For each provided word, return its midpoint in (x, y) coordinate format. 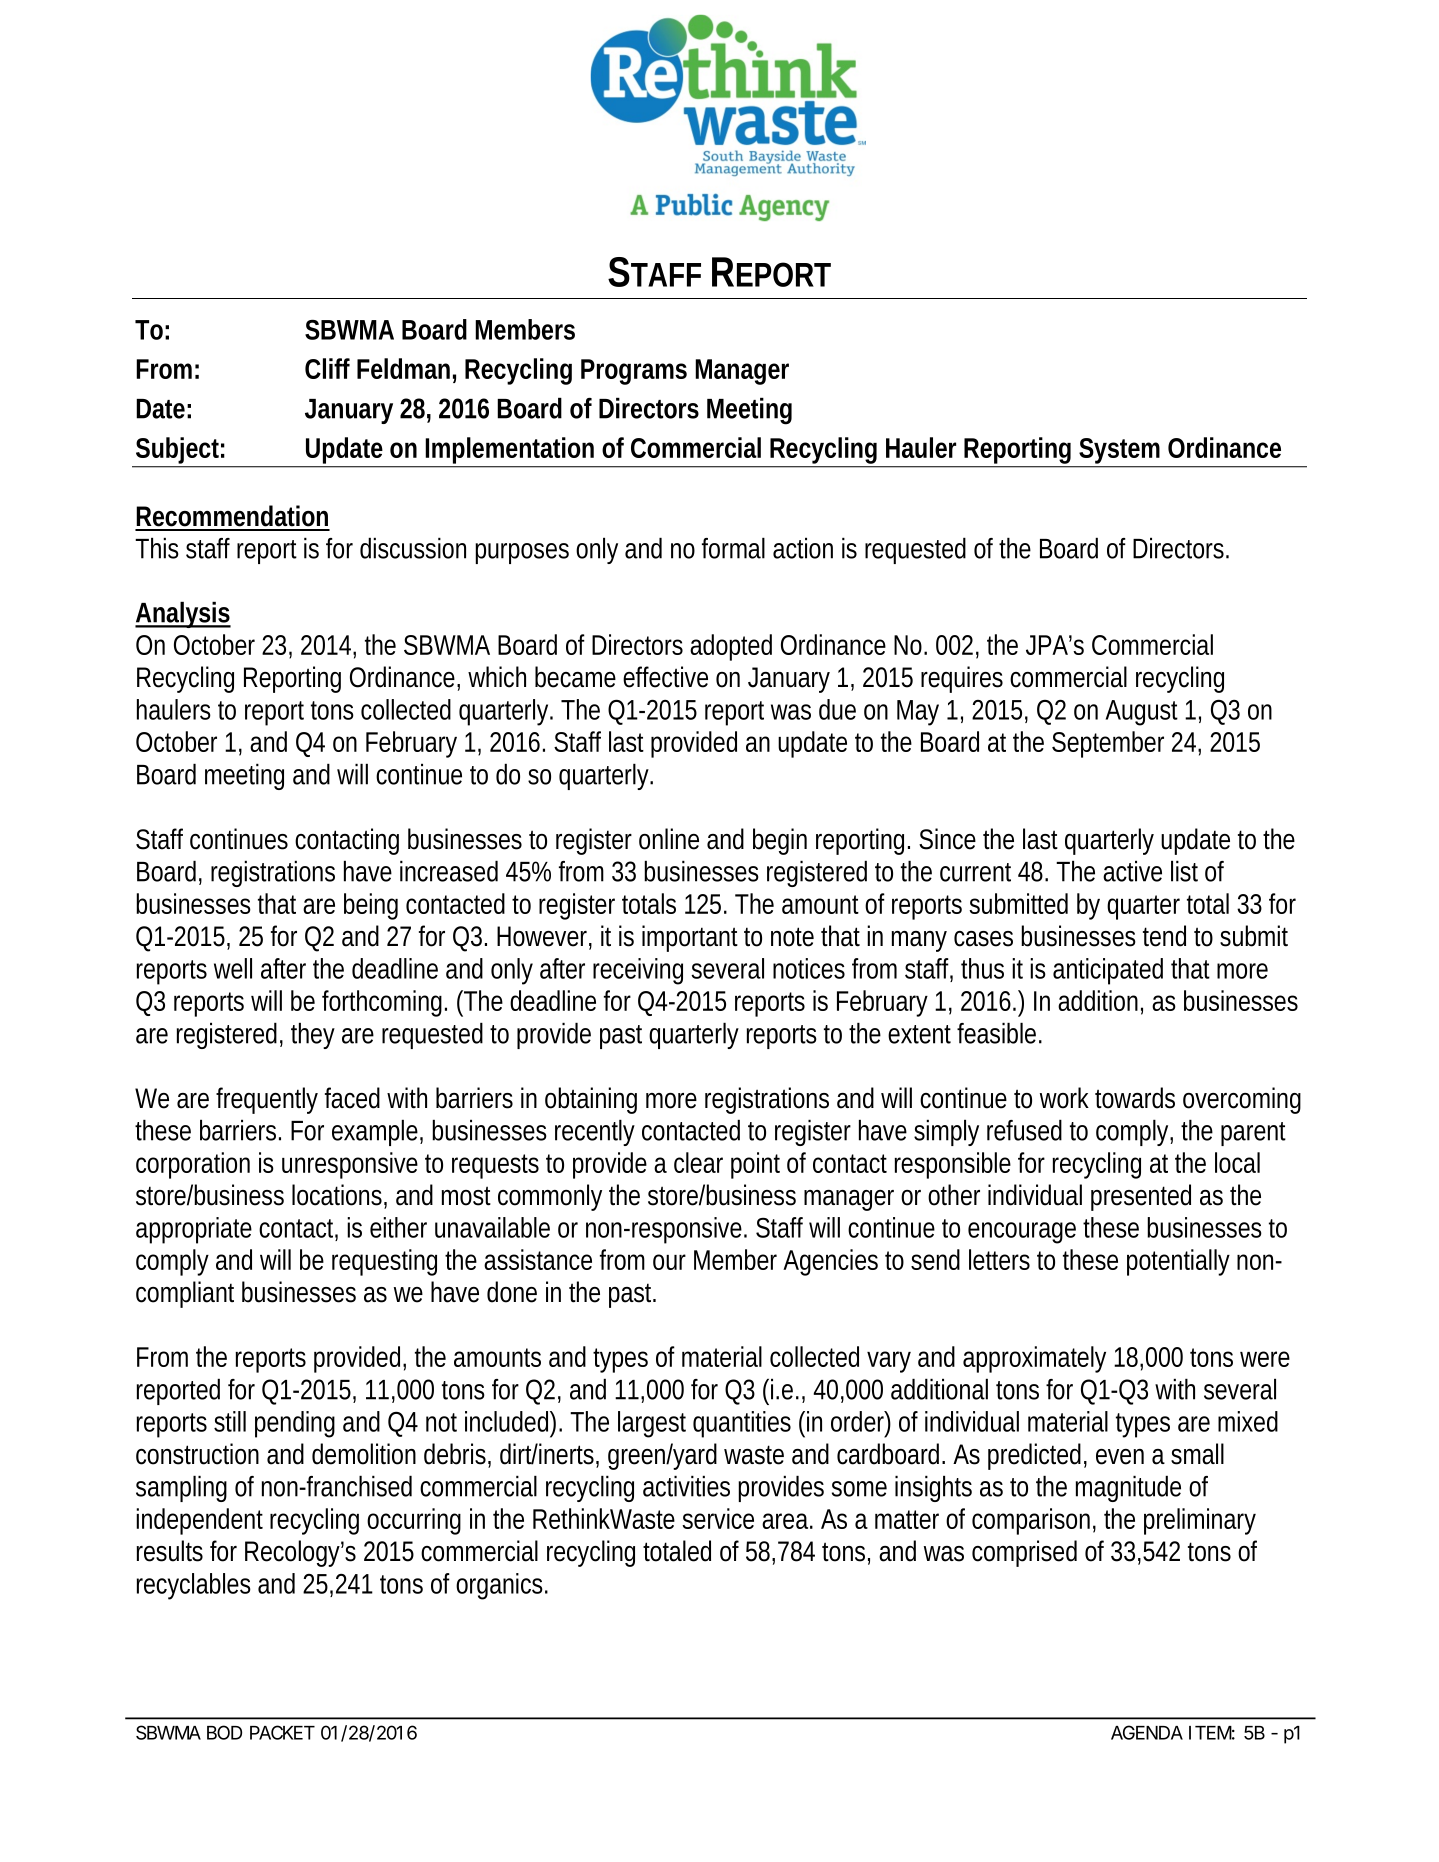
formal (733, 548)
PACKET (281, 1732)
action (803, 548)
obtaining (591, 1100)
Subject (177, 452)
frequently (267, 1100)
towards (1135, 1098)
